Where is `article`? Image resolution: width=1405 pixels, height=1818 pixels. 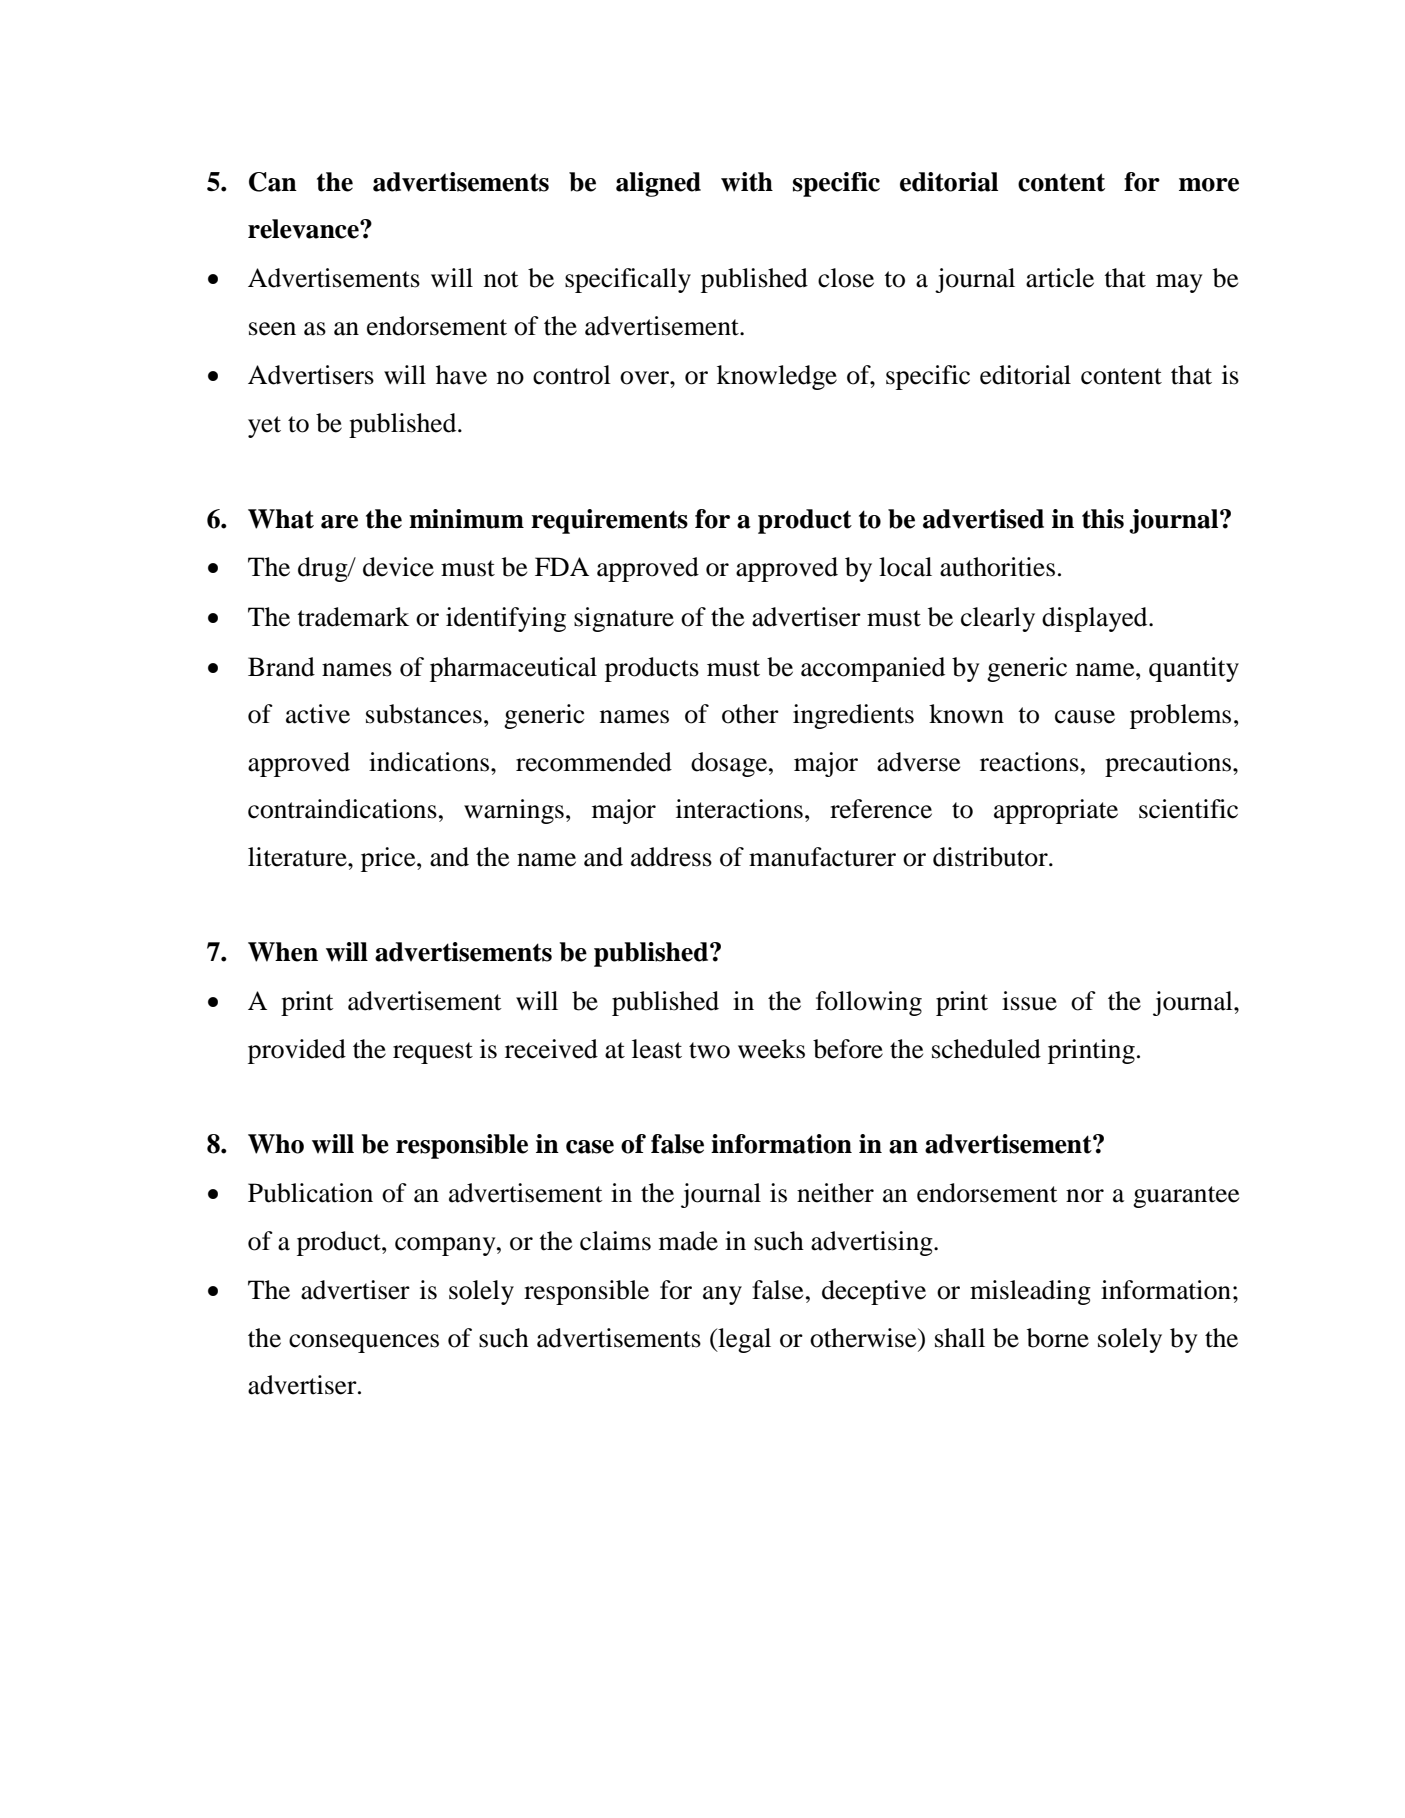
article is located at coordinates (1060, 278).
